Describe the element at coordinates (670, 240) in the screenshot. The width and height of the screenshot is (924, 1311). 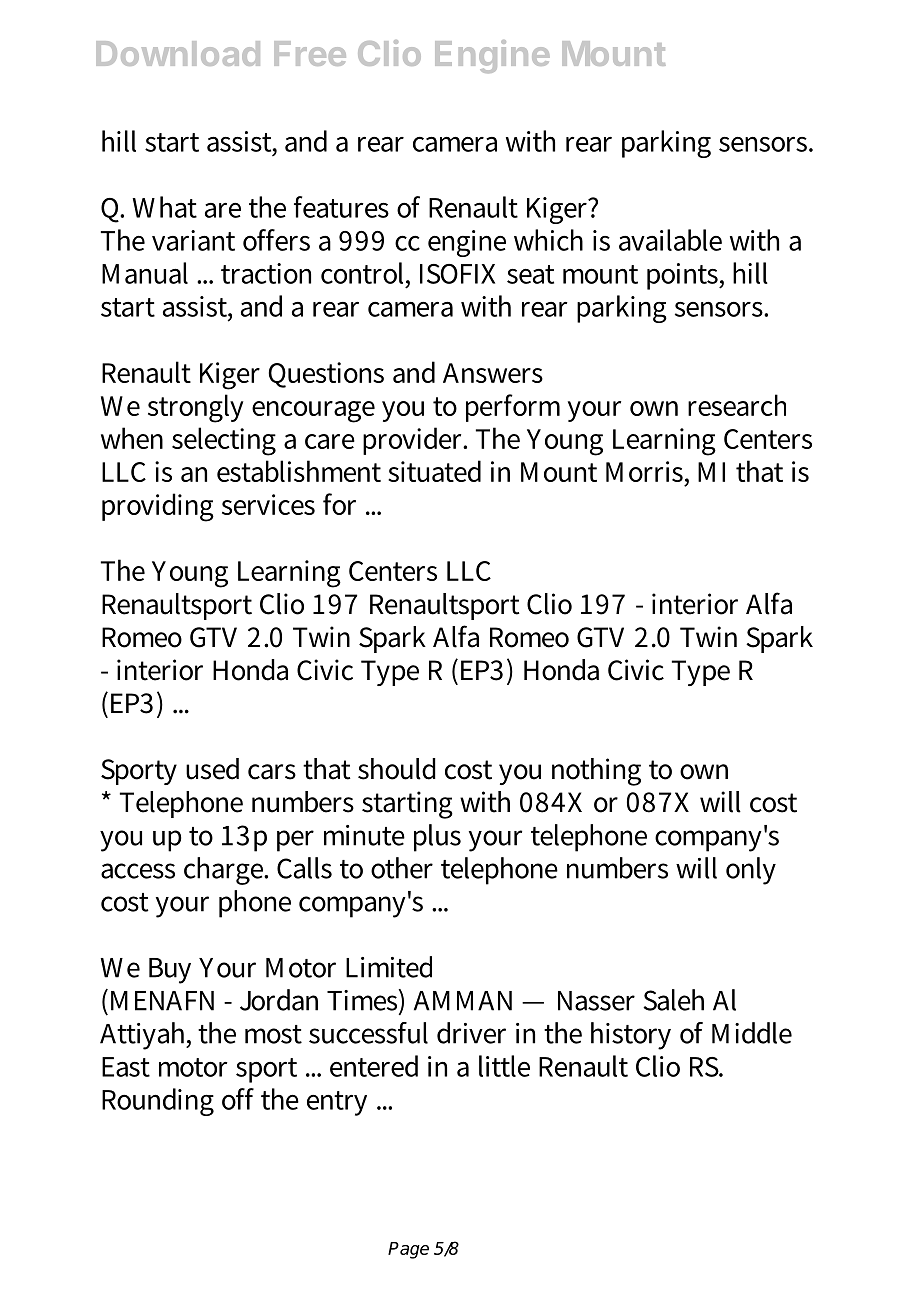
I see `available` at that location.
